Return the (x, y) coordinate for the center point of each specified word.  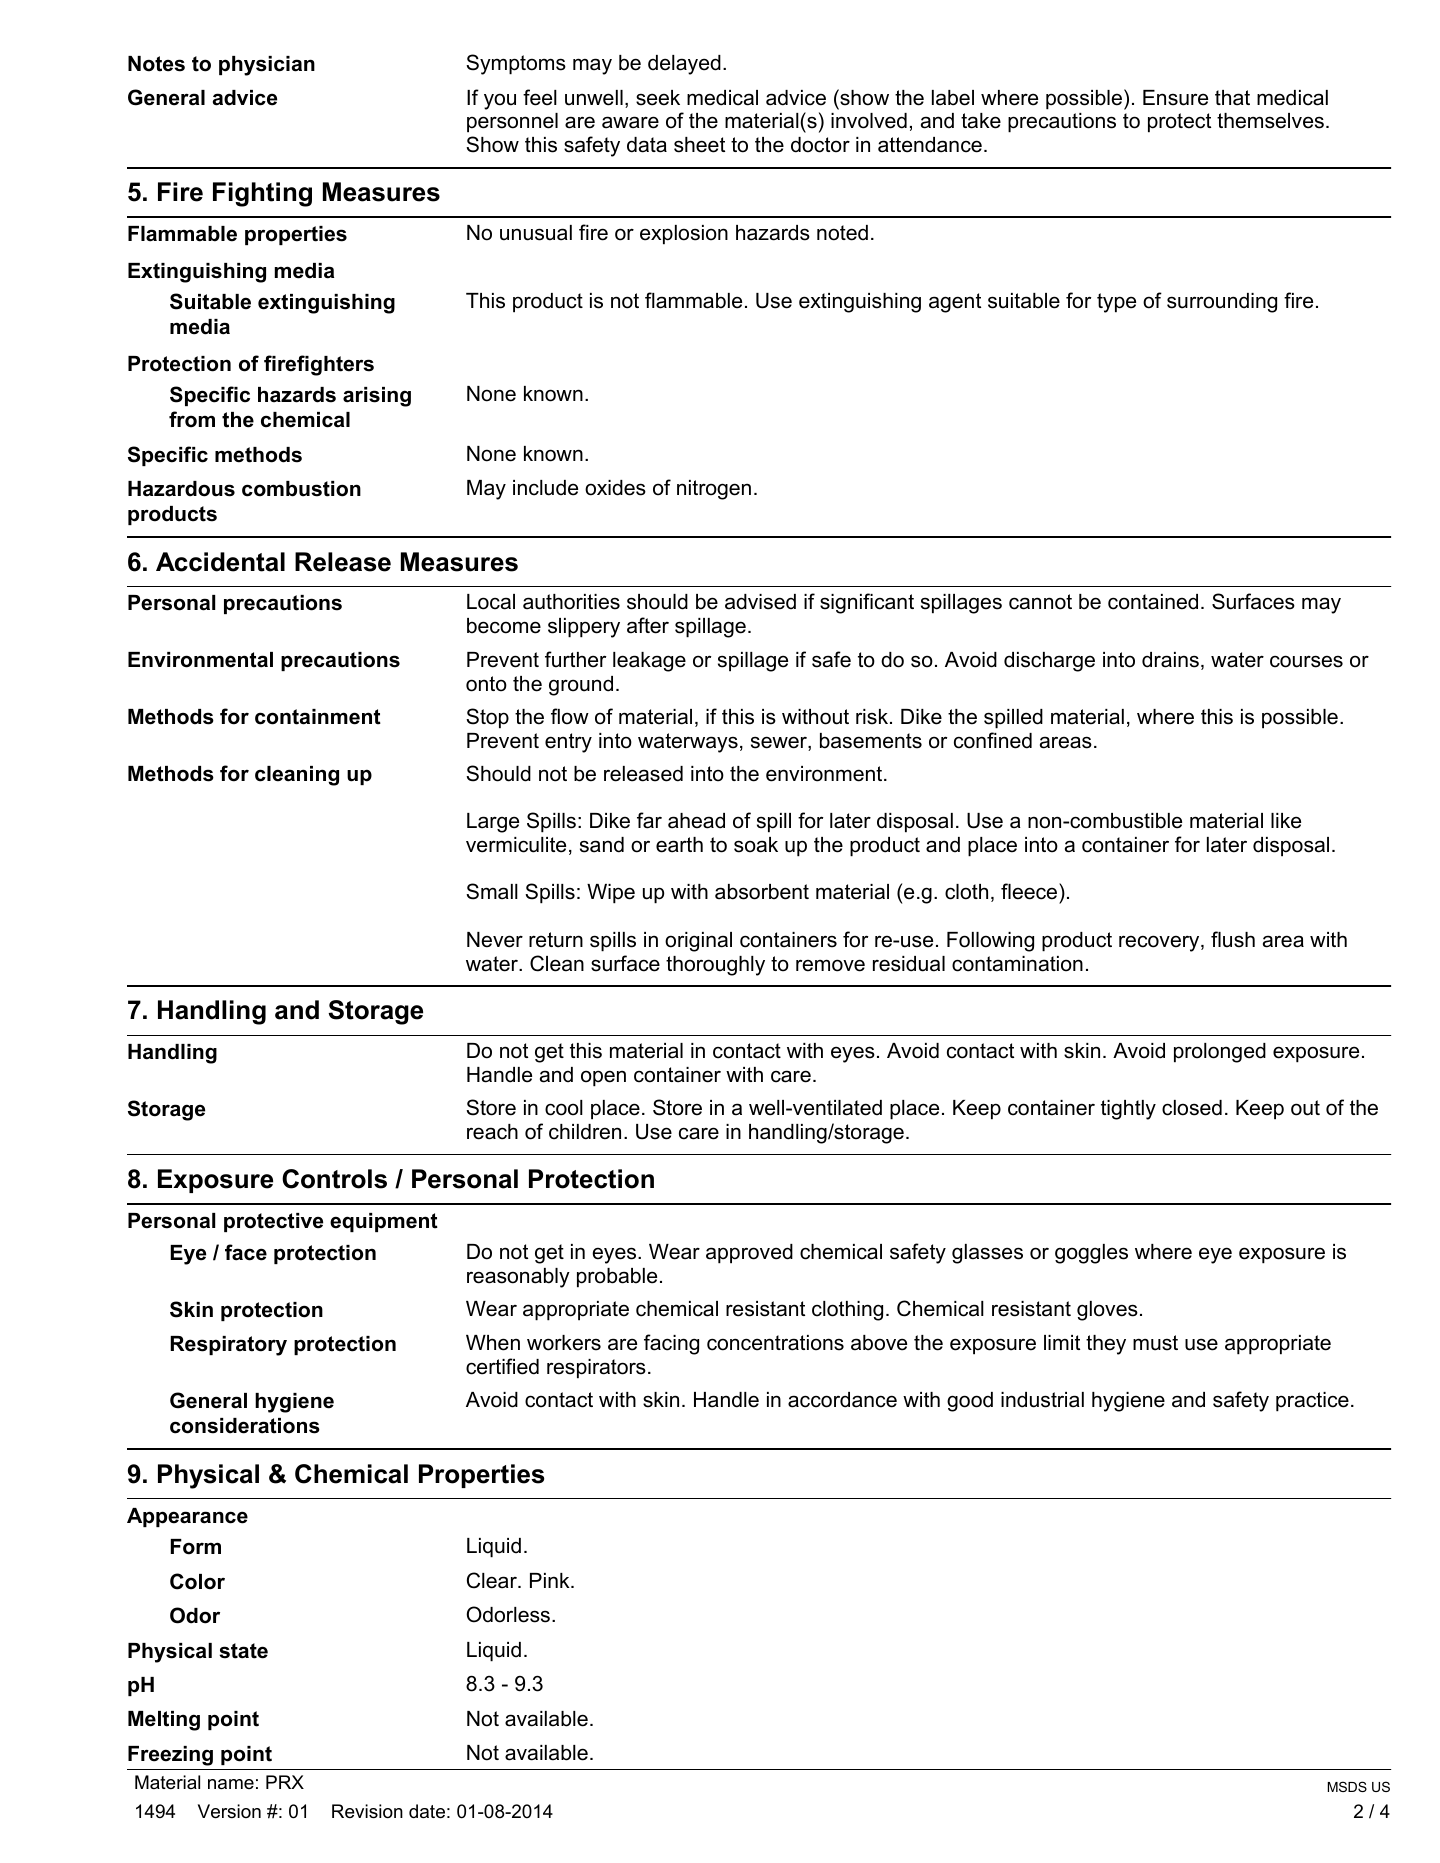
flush (1233, 939)
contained (1153, 602)
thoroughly (715, 966)
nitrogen (714, 490)
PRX (285, 1782)
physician (267, 66)
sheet (699, 145)
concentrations (775, 1343)
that (1232, 98)
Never (495, 940)
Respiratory (228, 1346)
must (1155, 1343)
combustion (301, 489)
